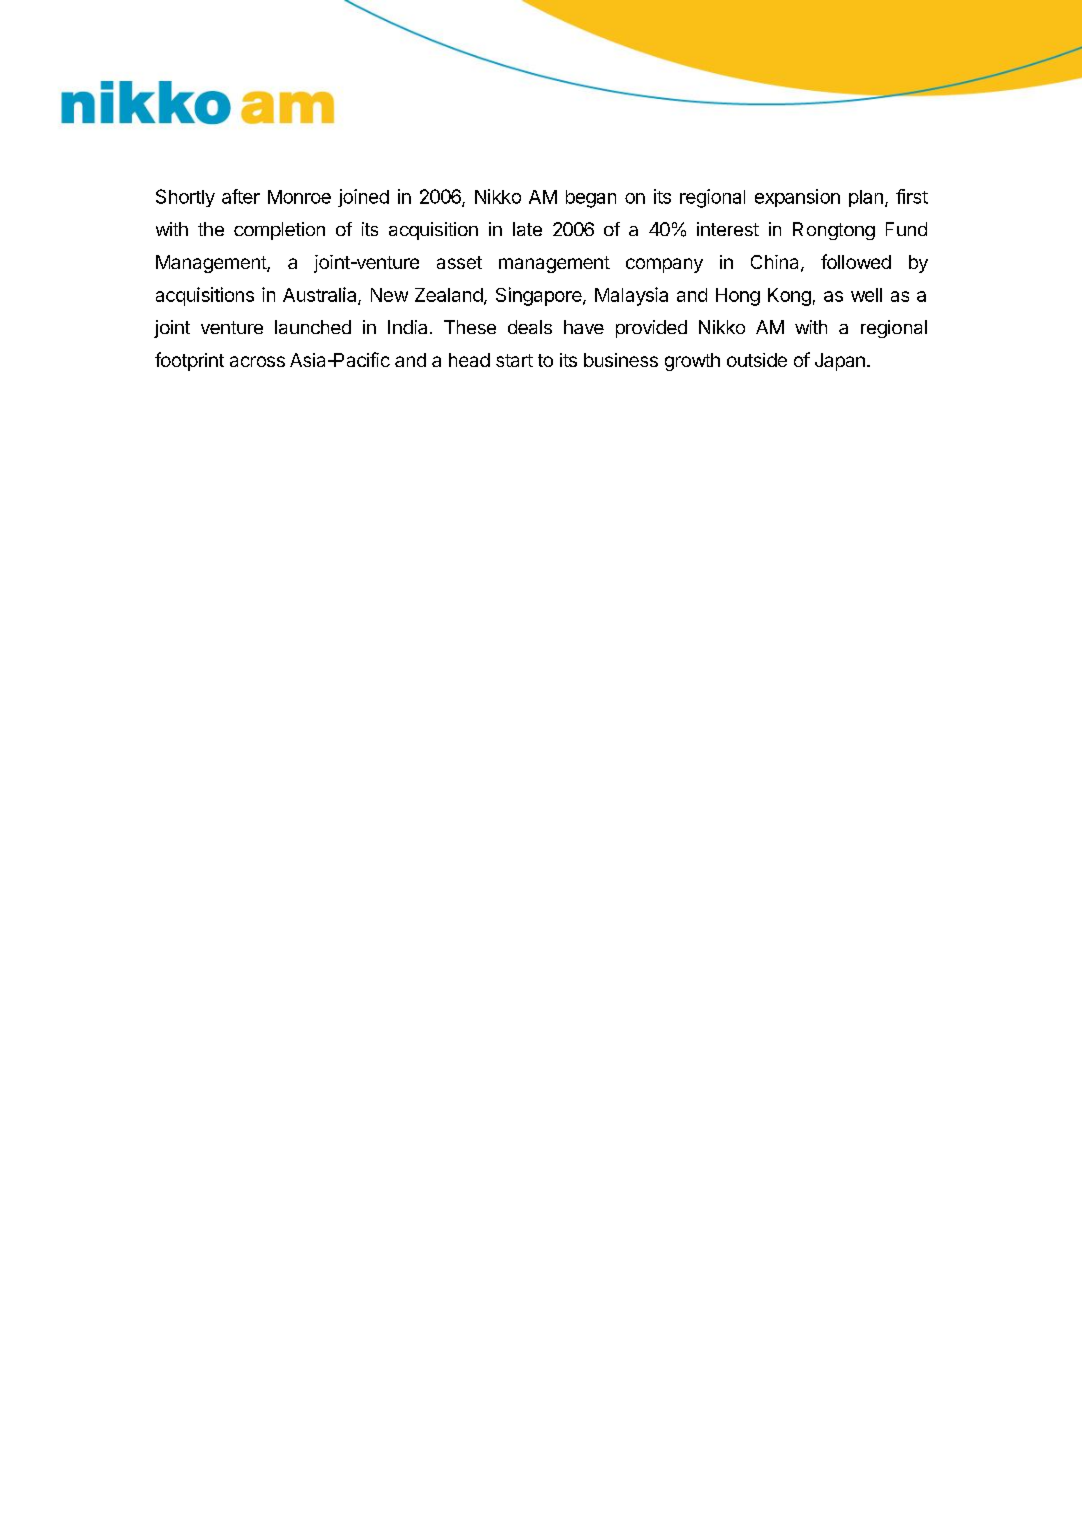 This document has height=1530, width=1082. What do you see at coordinates (257, 361) in the document?
I see `across` at bounding box center [257, 361].
